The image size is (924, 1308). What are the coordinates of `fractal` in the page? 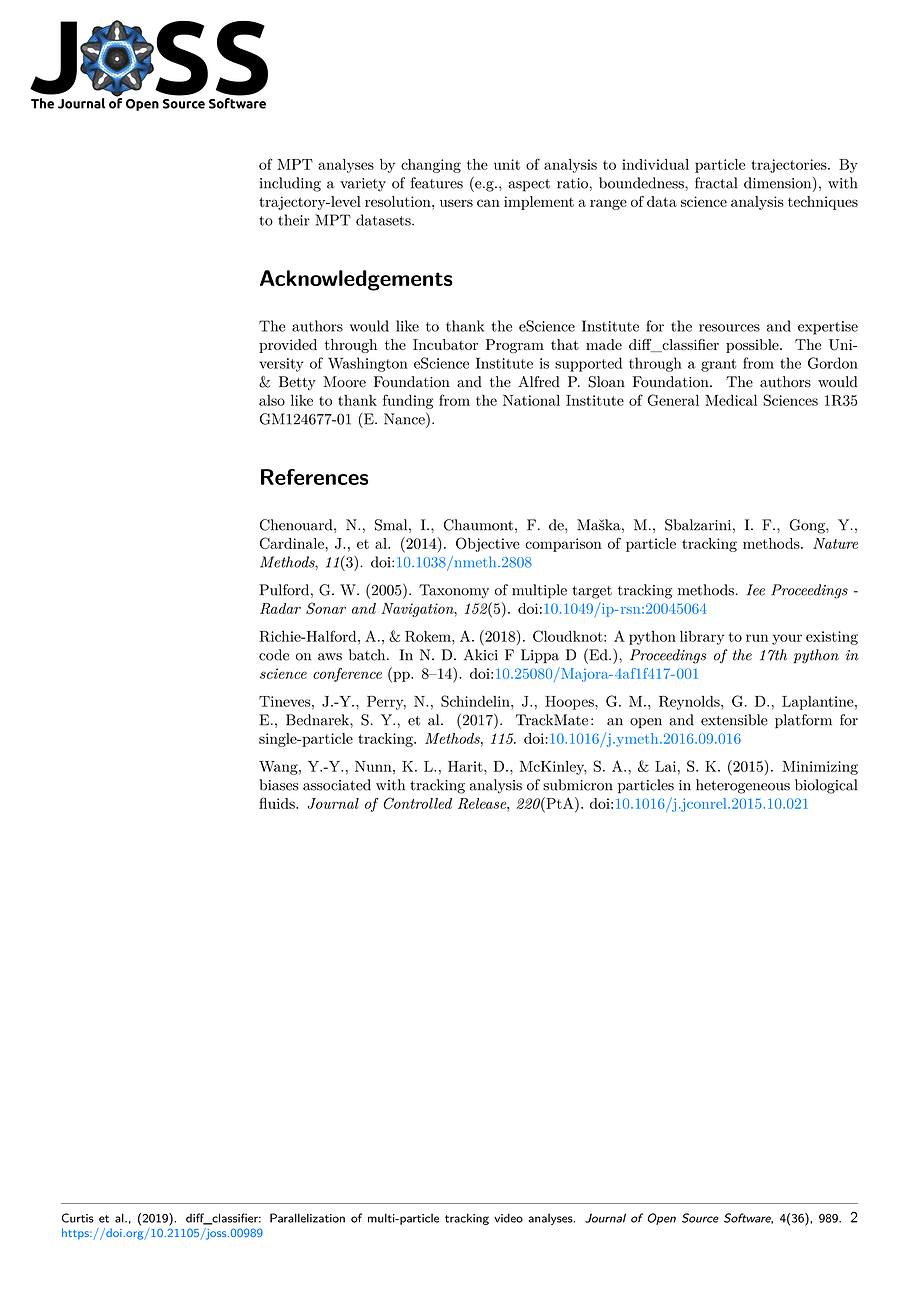 It's located at (716, 183).
